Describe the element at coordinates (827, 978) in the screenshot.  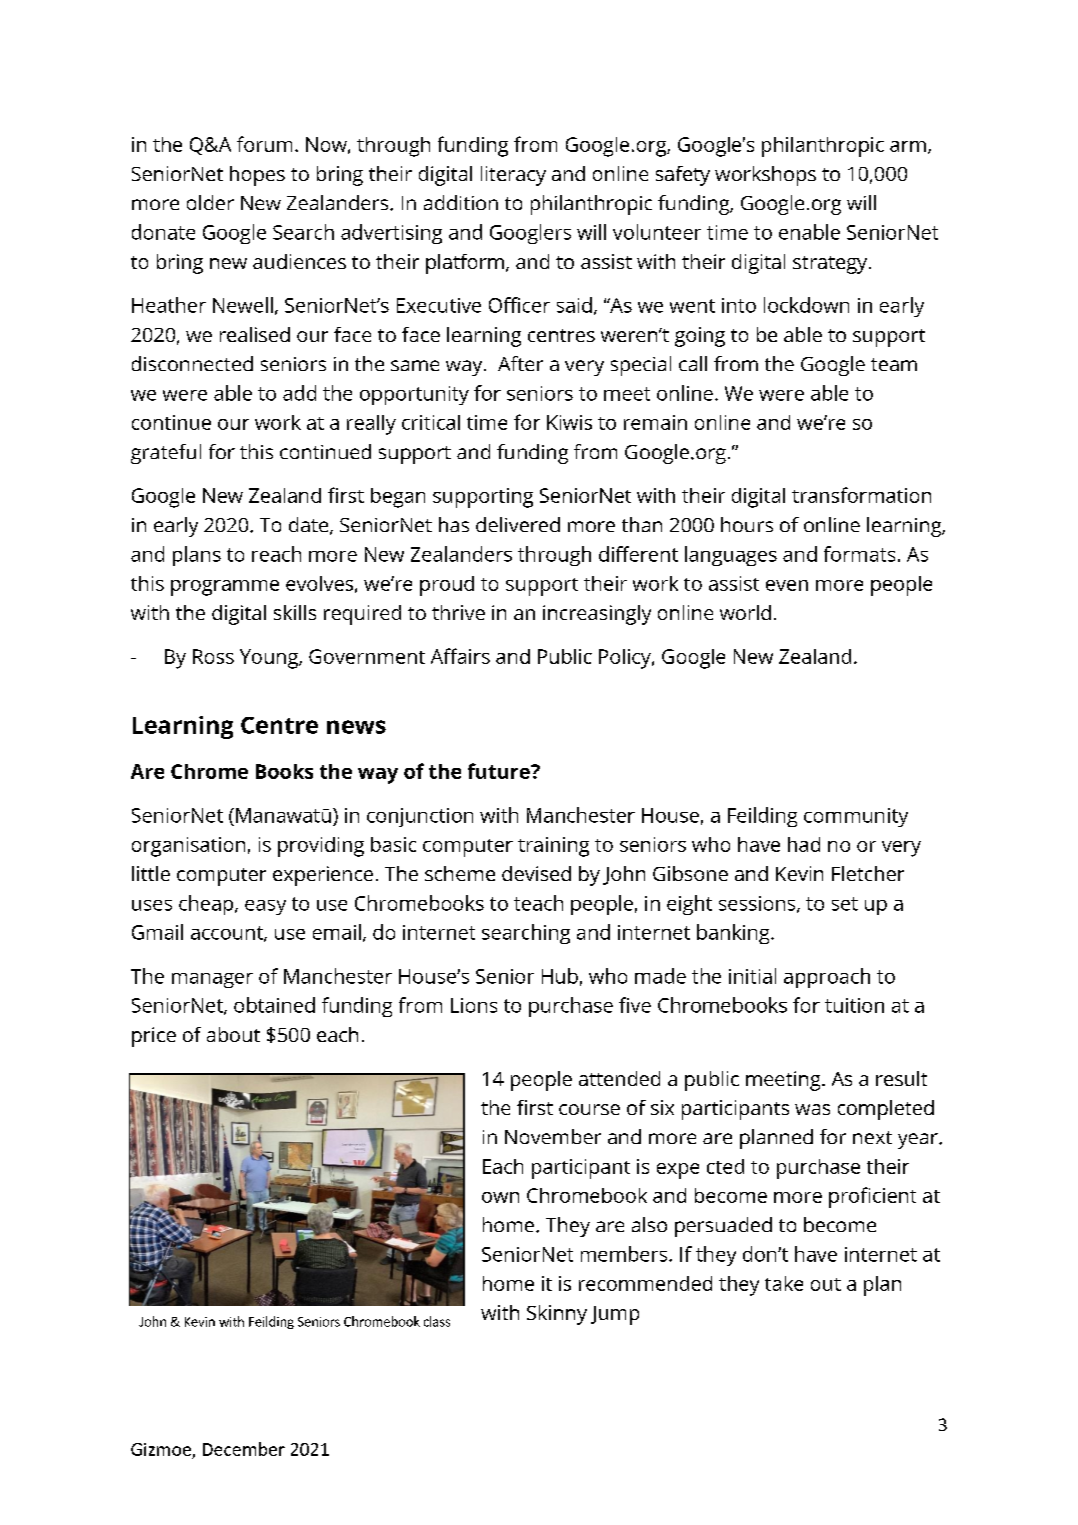
I see `approach` at that location.
